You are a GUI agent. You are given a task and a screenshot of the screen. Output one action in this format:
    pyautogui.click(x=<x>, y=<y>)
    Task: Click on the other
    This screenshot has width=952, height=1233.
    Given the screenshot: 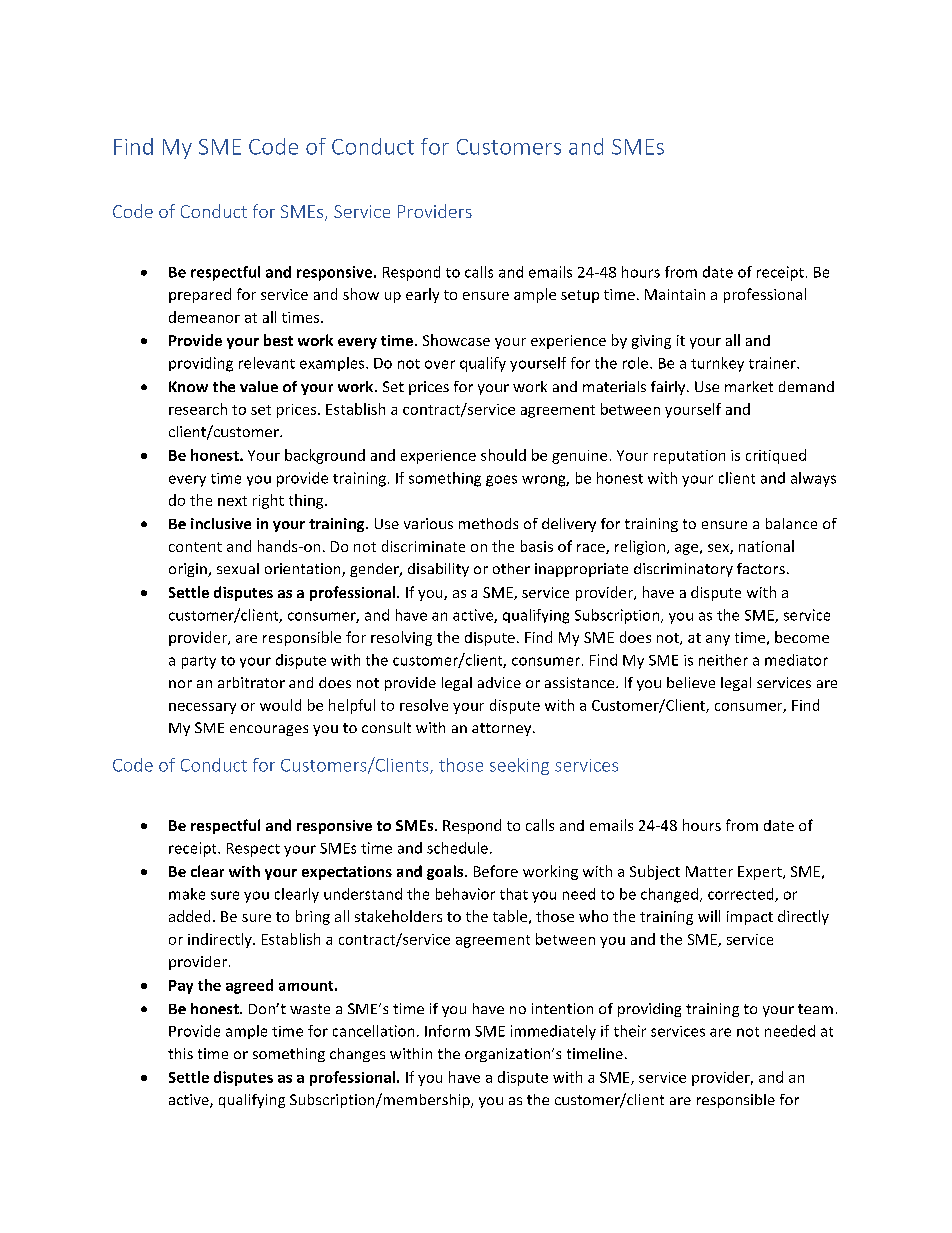 What is the action you would take?
    pyautogui.click(x=511, y=568)
